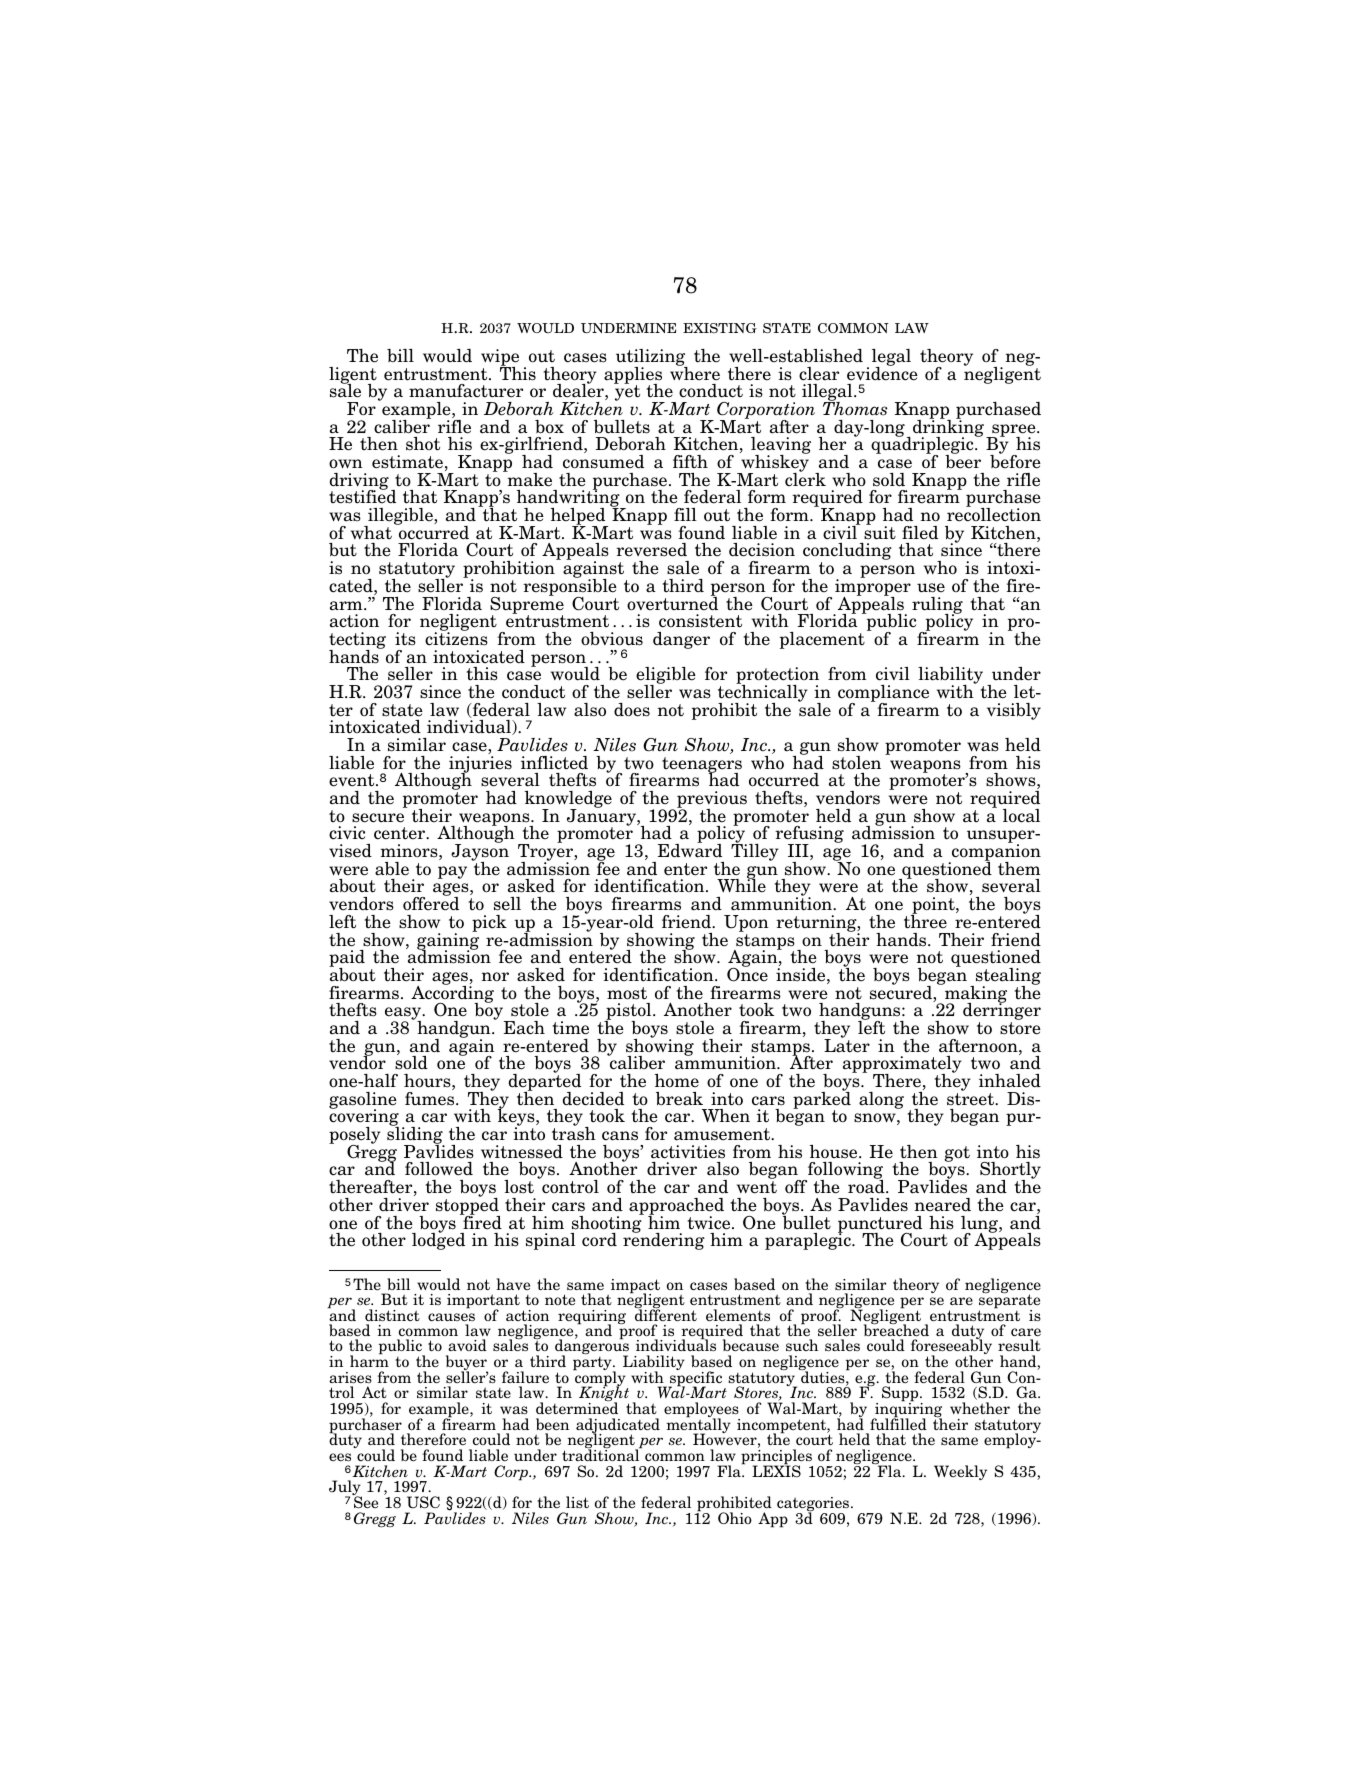 The image size is (1370, 1773). Describe the element at coordinates (423, 1502) in the page. I see `USC` at that location.
